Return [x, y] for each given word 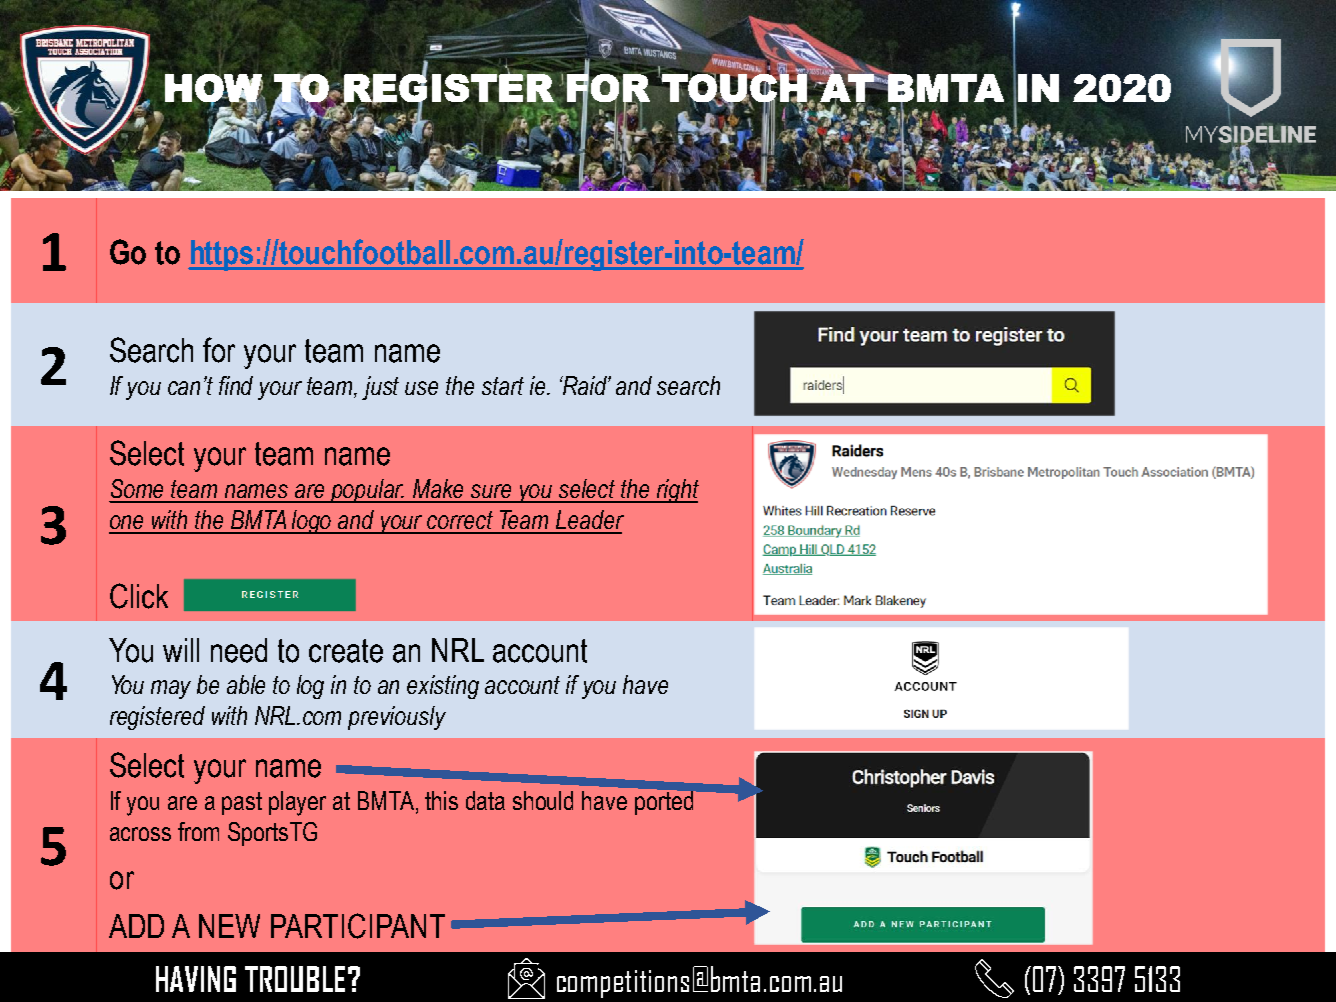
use [421, 388]
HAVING [196, 979]
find [236, 385]
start [503, 386]
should [543, 800]
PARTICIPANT [358, 926]
